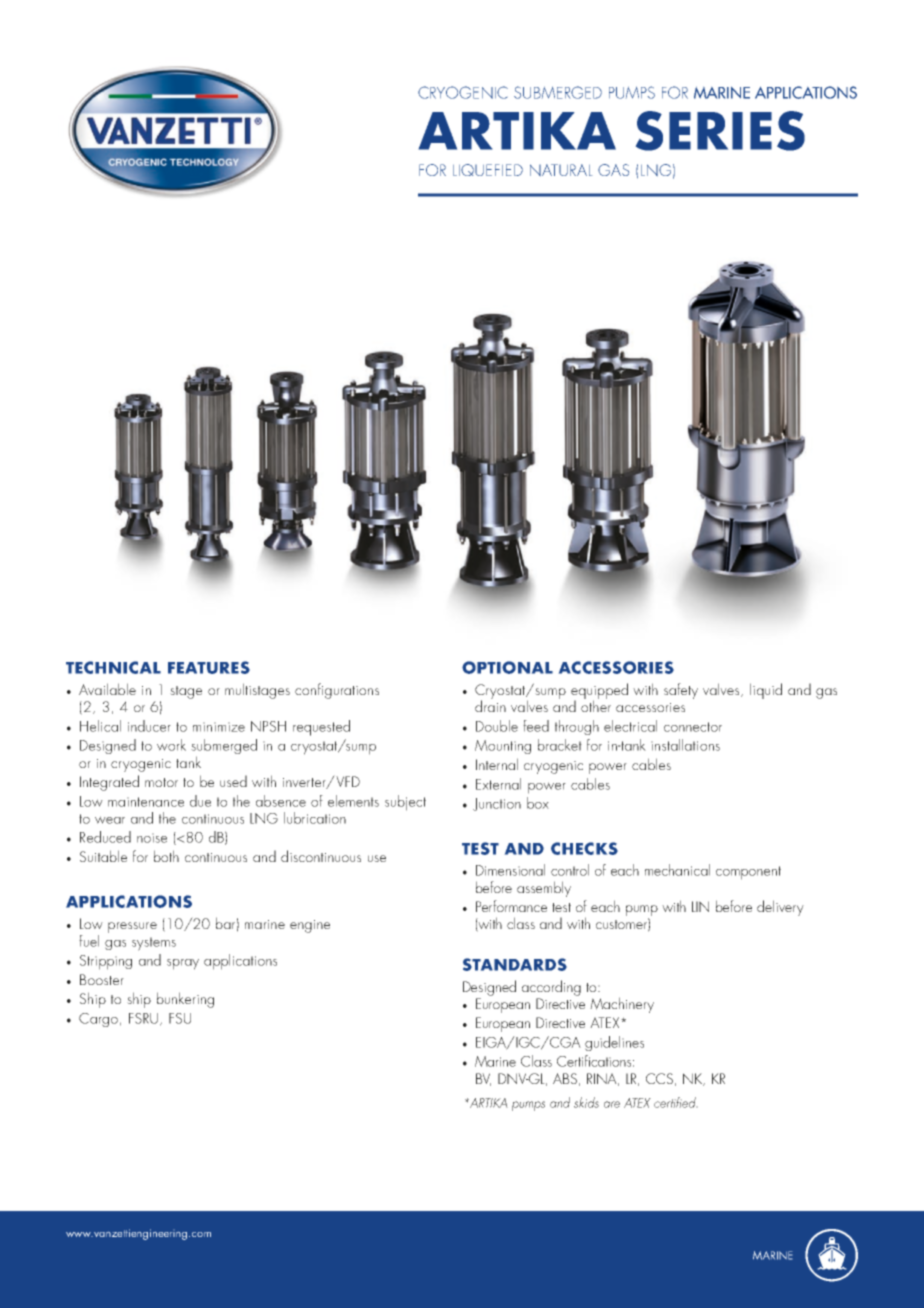 This image has height=1308, width=924. I want to click on safety, so click(681, 691).
